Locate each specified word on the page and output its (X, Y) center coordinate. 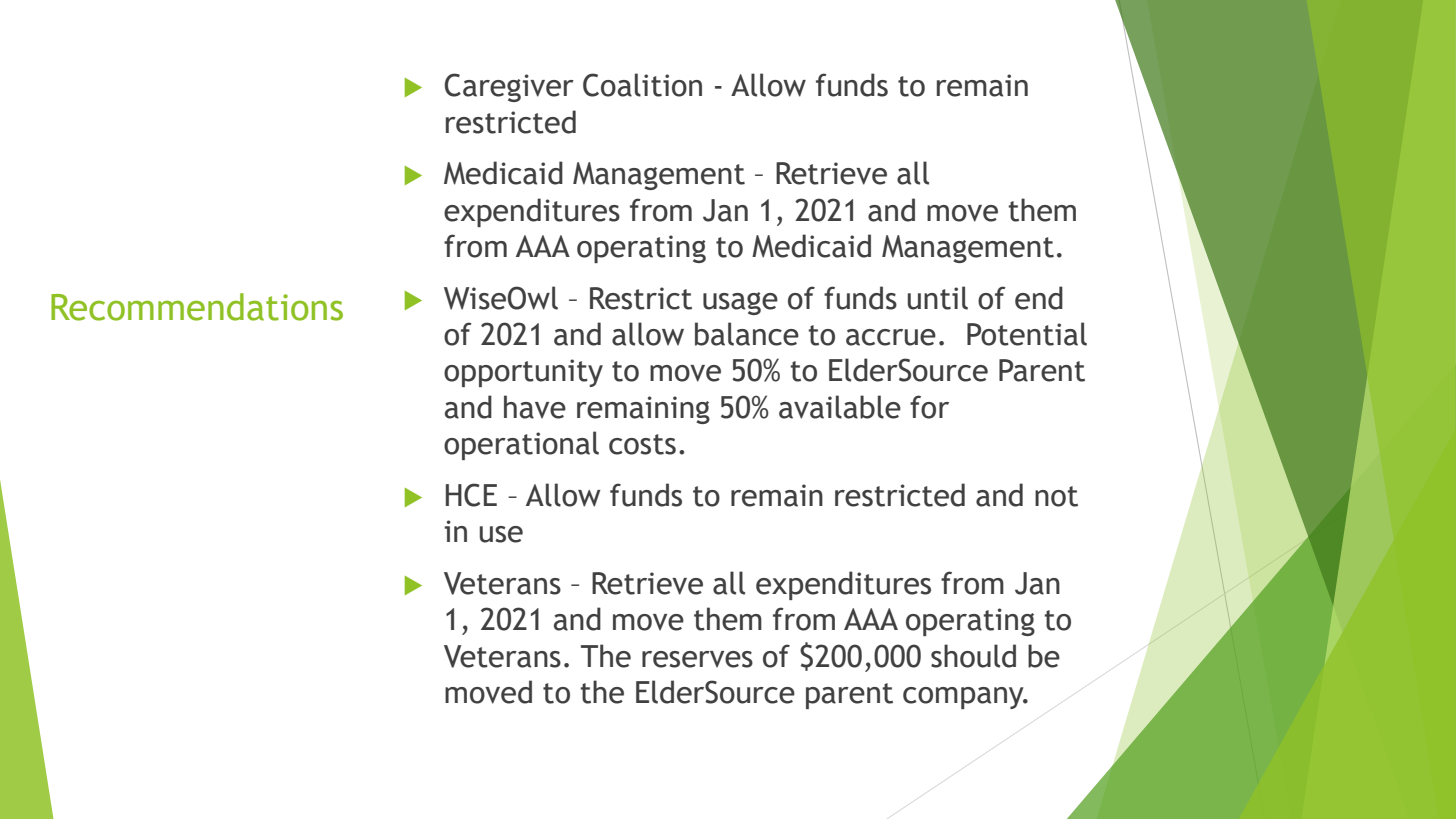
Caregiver (509, 87)
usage (740, 303)
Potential (1027, 334)
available (840, 407)
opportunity (523, 373)
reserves (697, 659)
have (535, 407)
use (501, 534)
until (938, 298)
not (1056, 496)
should (973, 656)
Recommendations (197, 307)
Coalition (642, 85)
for (929, 407)
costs (642, 444)
